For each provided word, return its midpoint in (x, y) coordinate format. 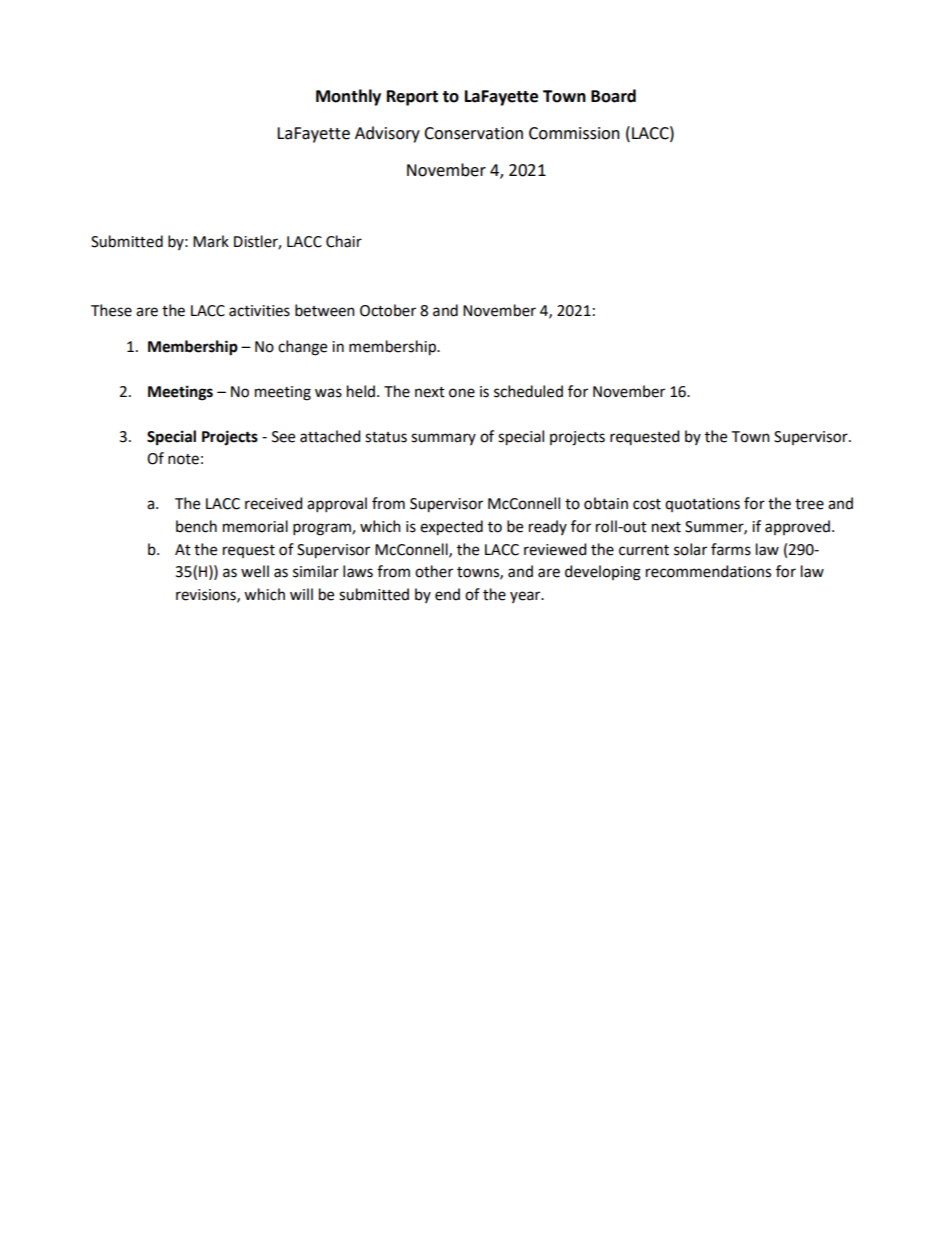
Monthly (348, 97)
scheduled (528, 391)
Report (412, 98)
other (434, 571)
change (302, 348)
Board (613, 96)
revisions (207, 595)
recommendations (708, 571)
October (388, 310)
